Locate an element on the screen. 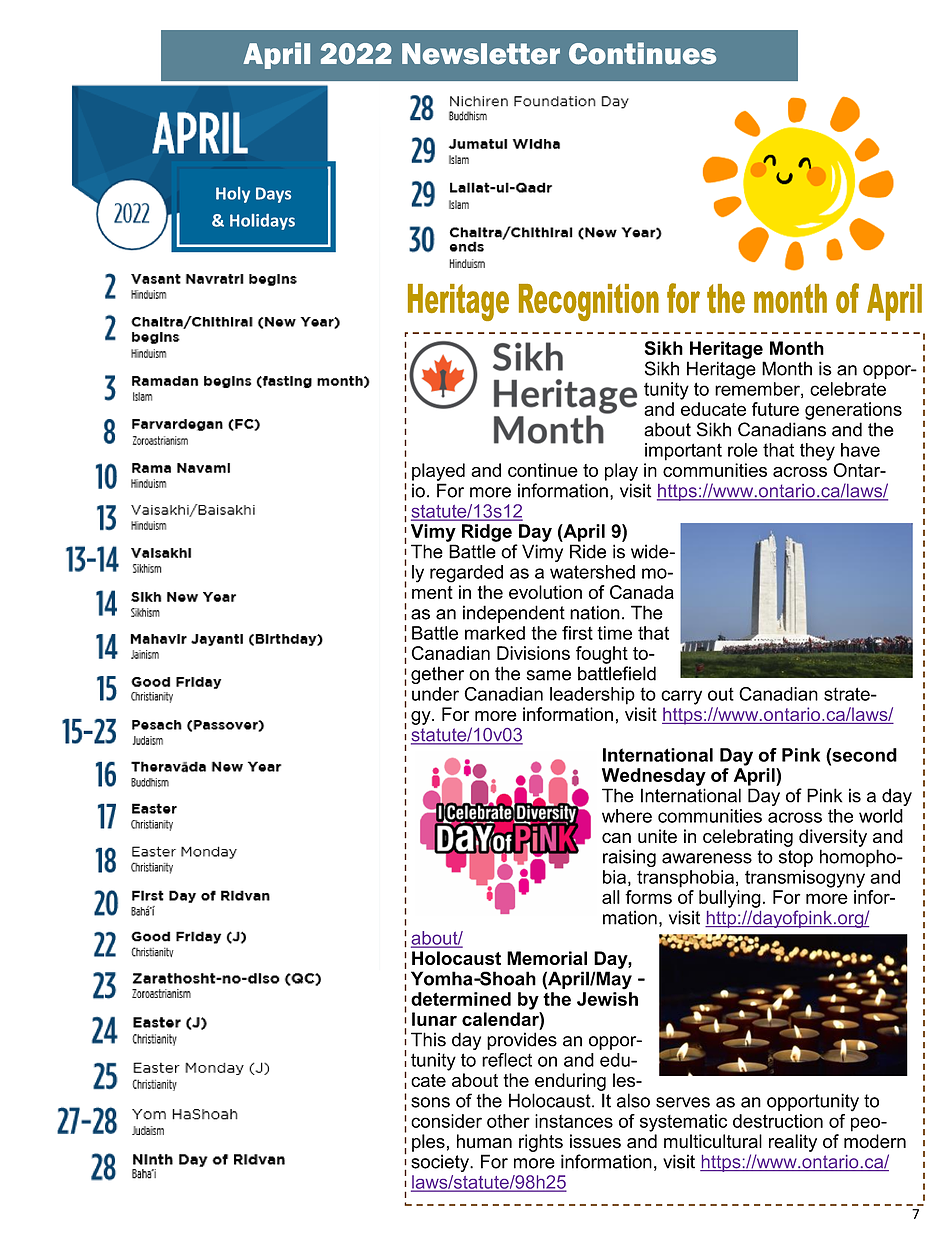 This screenshot has height=1233, width=952. celebrate is located at coordinates (848, 389).
